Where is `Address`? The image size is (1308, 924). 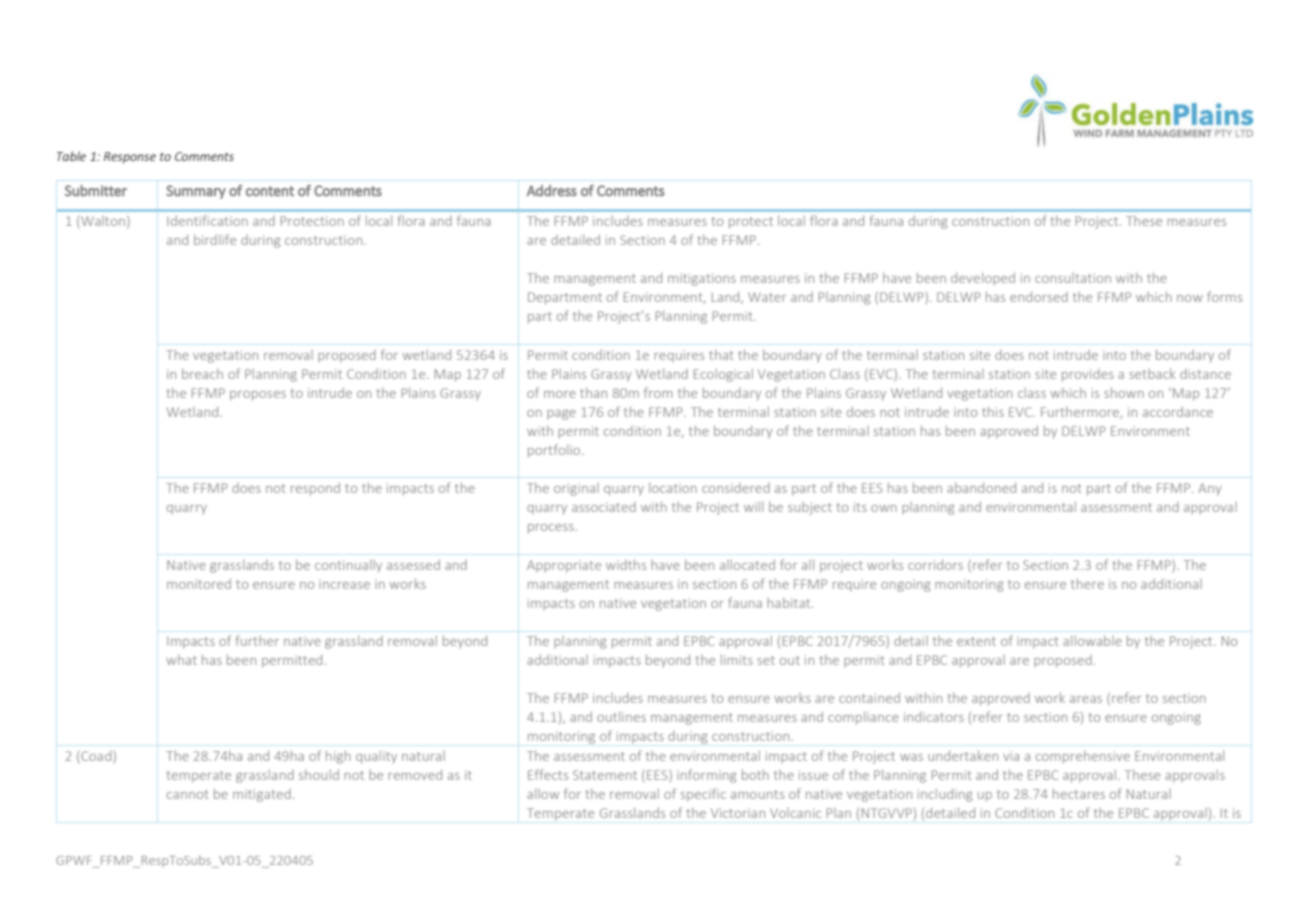
Address is located at coordinates (552, 190).
